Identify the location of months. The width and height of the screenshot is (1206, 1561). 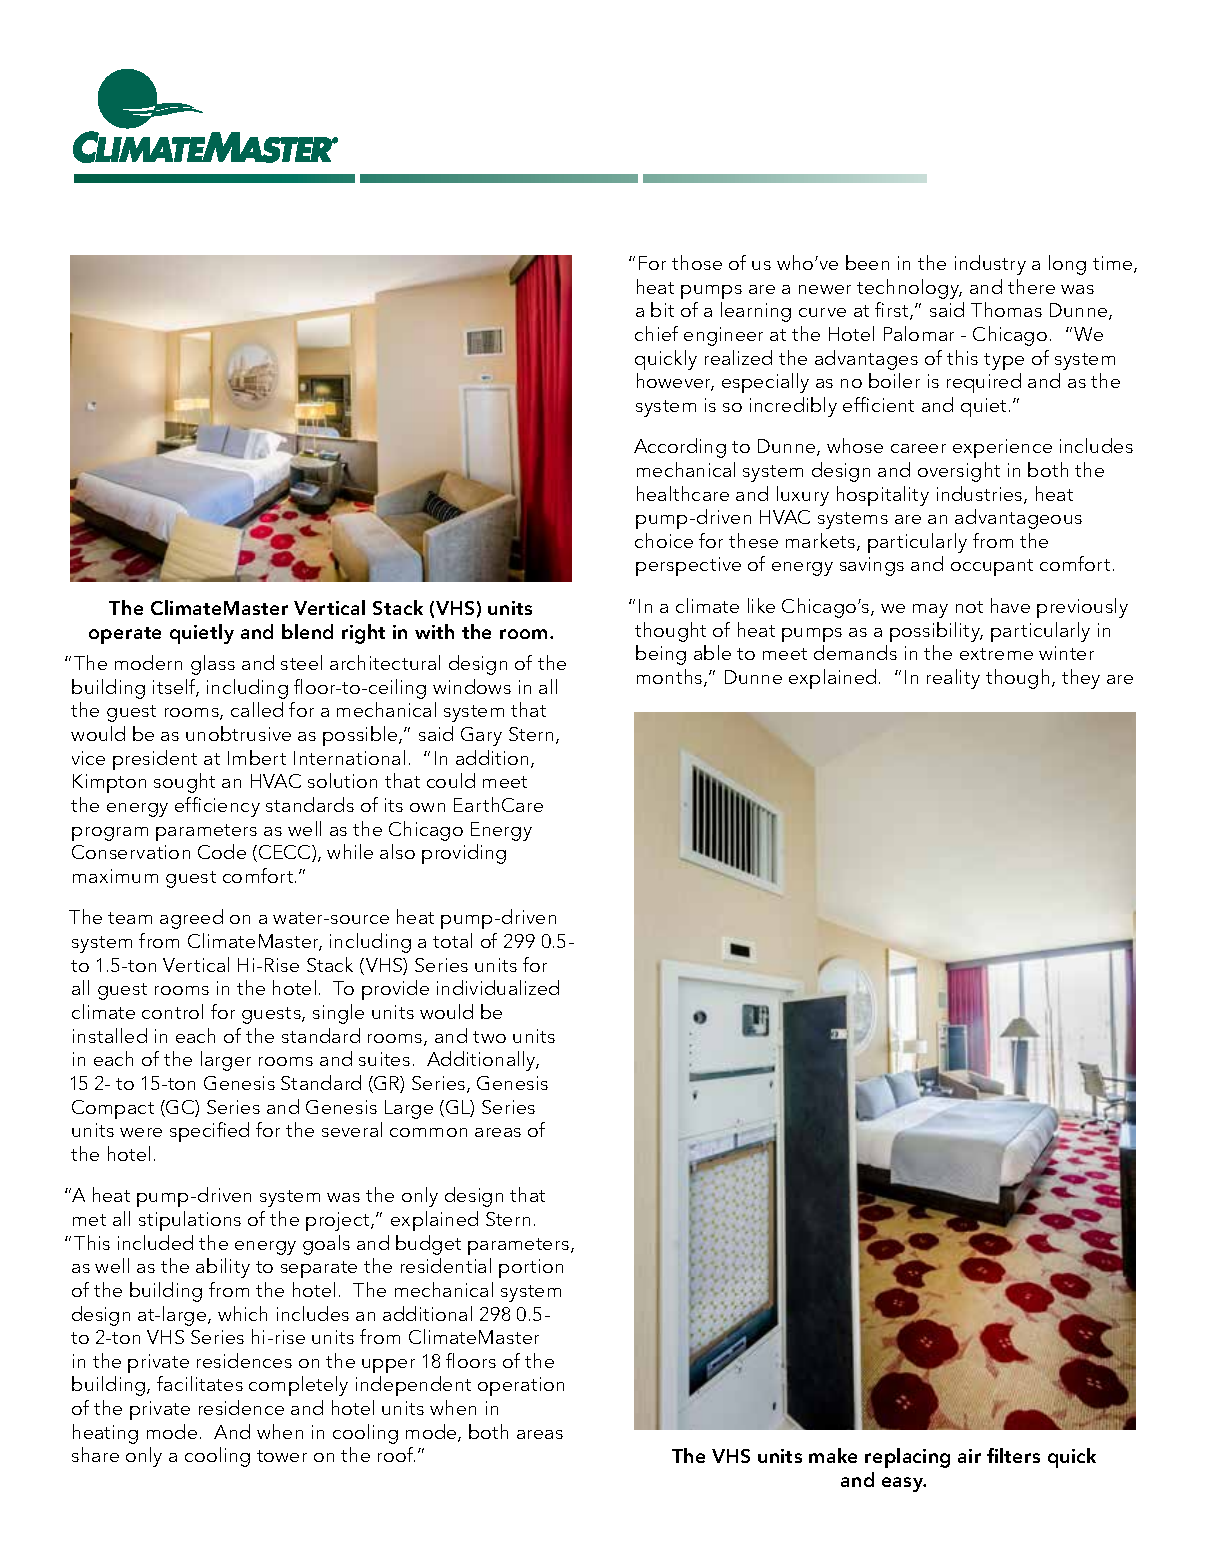
(669, 676).
